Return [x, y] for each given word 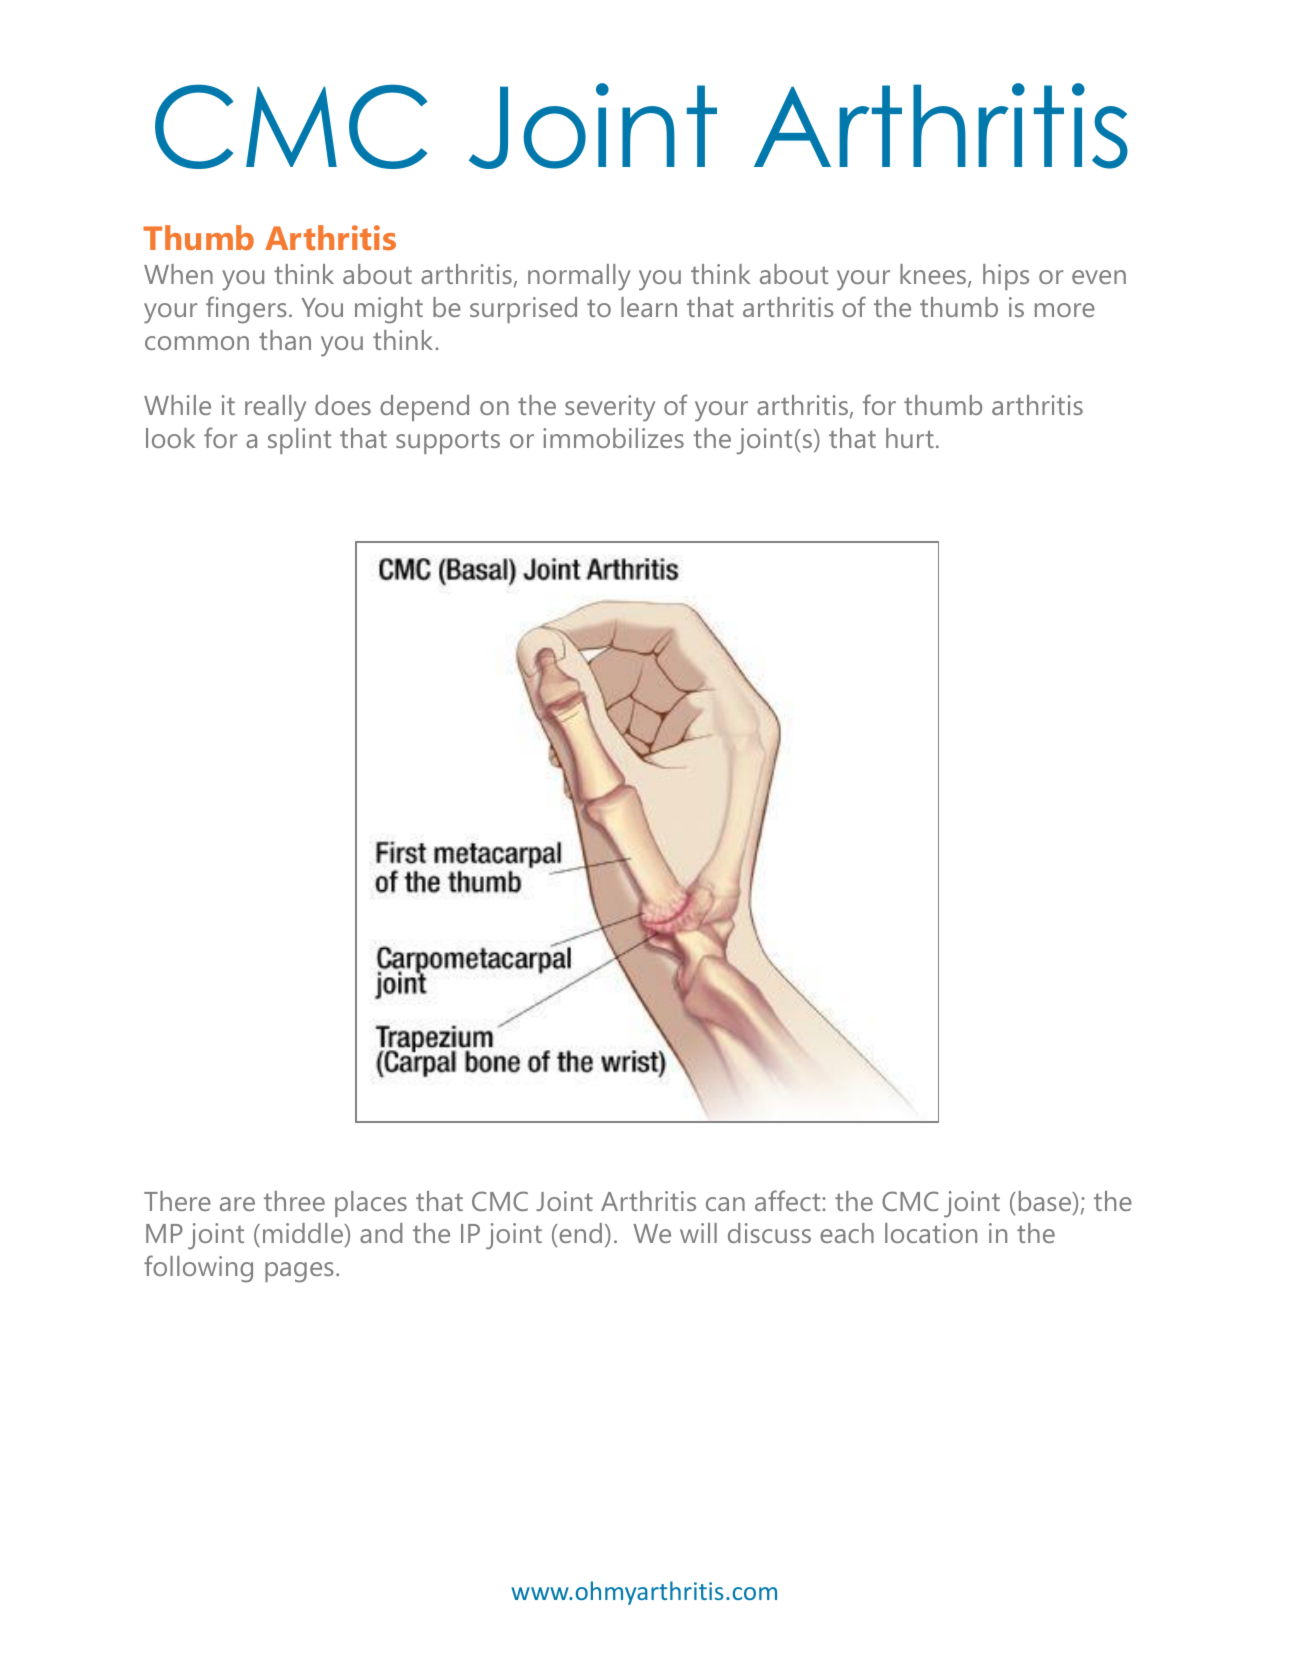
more [1065, 310]
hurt [910, 438]
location [931, 1233]
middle [304, 1233]
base [1046, 1201]
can [725, 1204]
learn [649, 307]
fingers [246, 310]
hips [1006, 277]
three [294, 1201]
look [170, 438]
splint [299, 441]
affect [789, 1200]
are [237, 1204]
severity [610, 408]
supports [448, 442]
